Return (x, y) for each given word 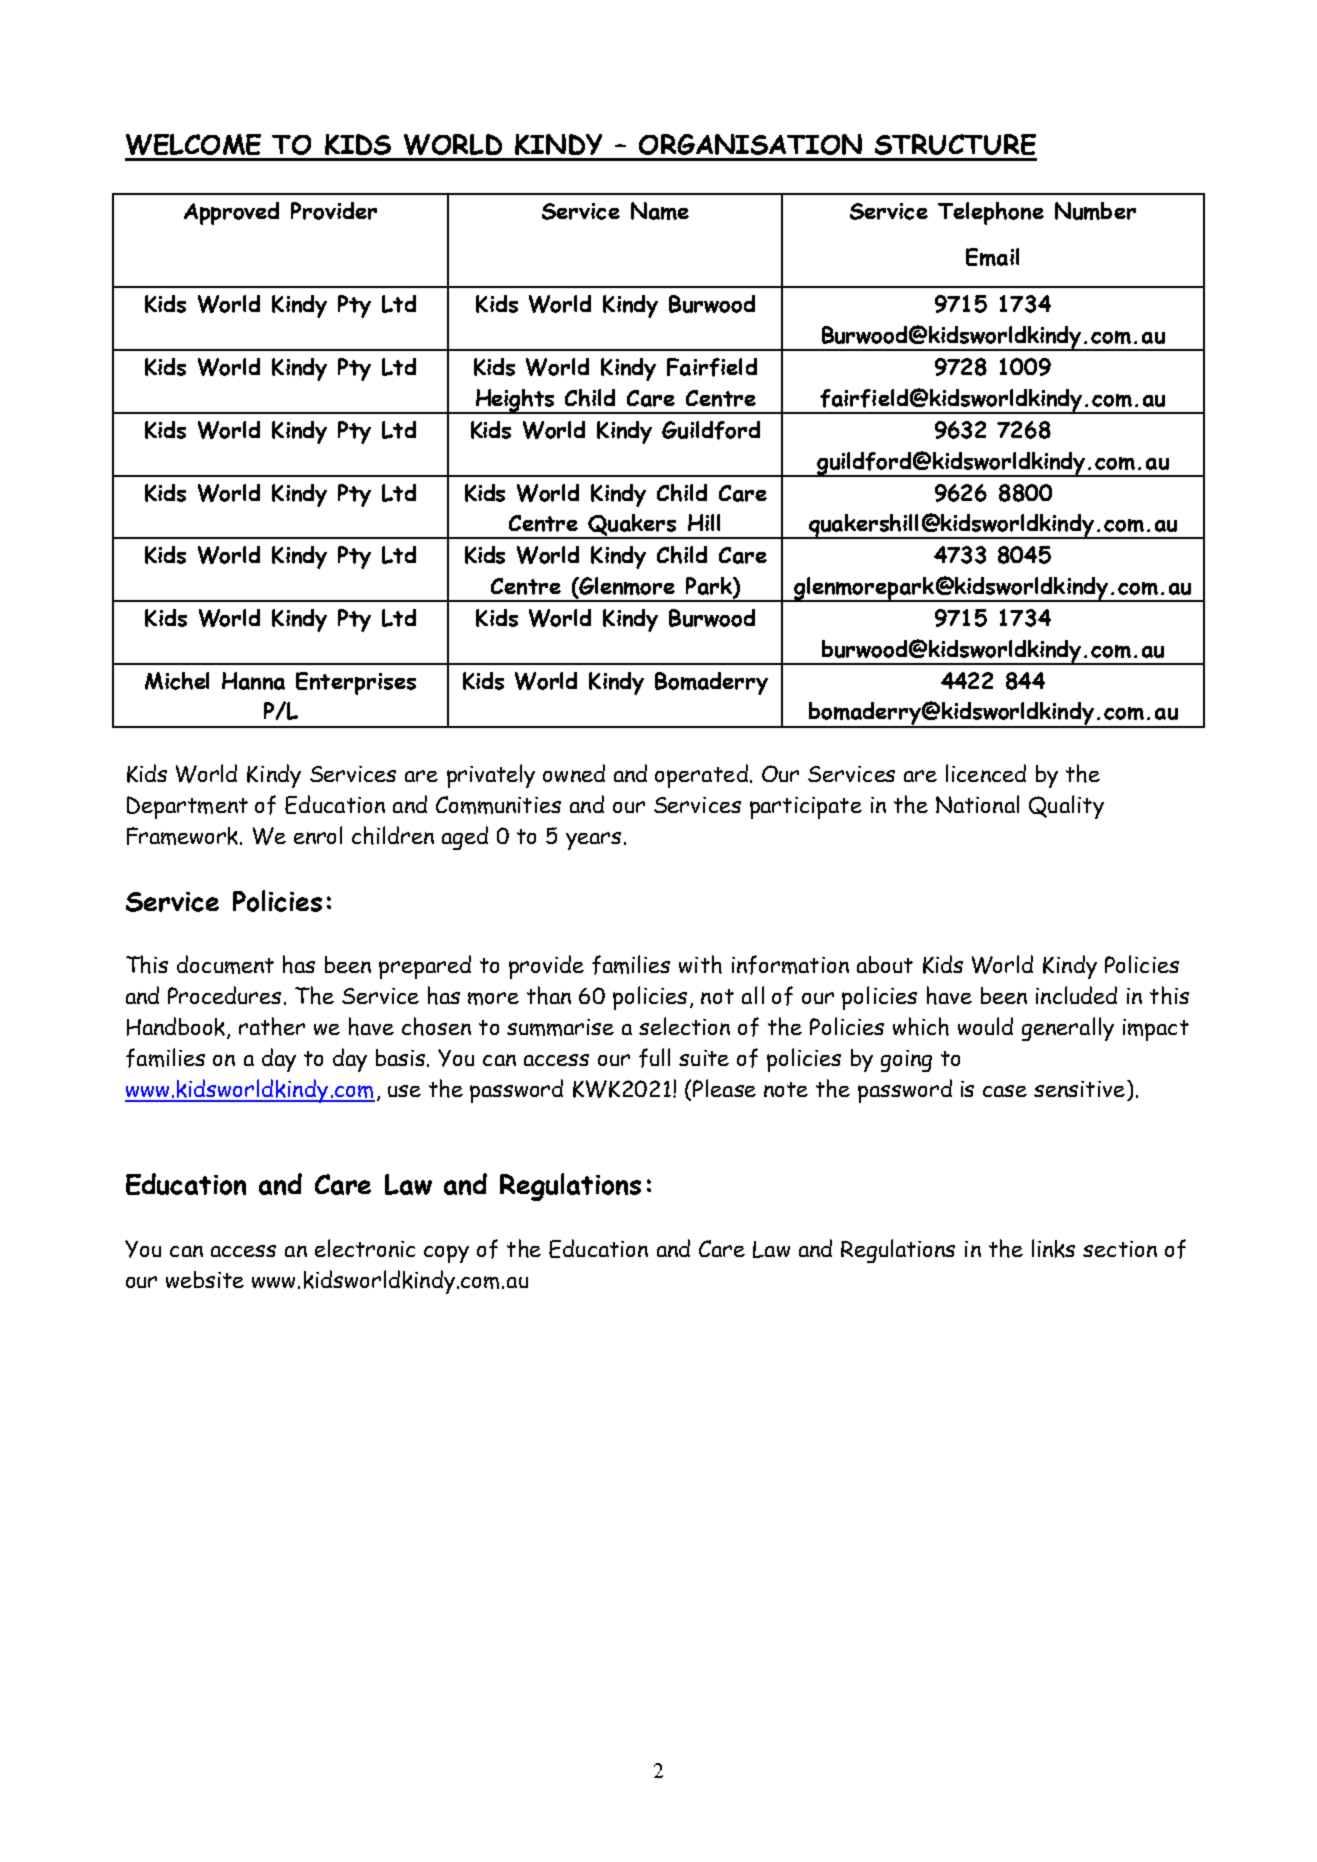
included (1076, 995)
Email (992, 257)
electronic (365, 1248)
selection (684, 1026)
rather (272, 1026)
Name (660, 211)
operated (701, 776)
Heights (515, 401)
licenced (986, 773)
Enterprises (356, 683)
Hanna (253, 681)
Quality (1066, 807)
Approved (231, 213)
